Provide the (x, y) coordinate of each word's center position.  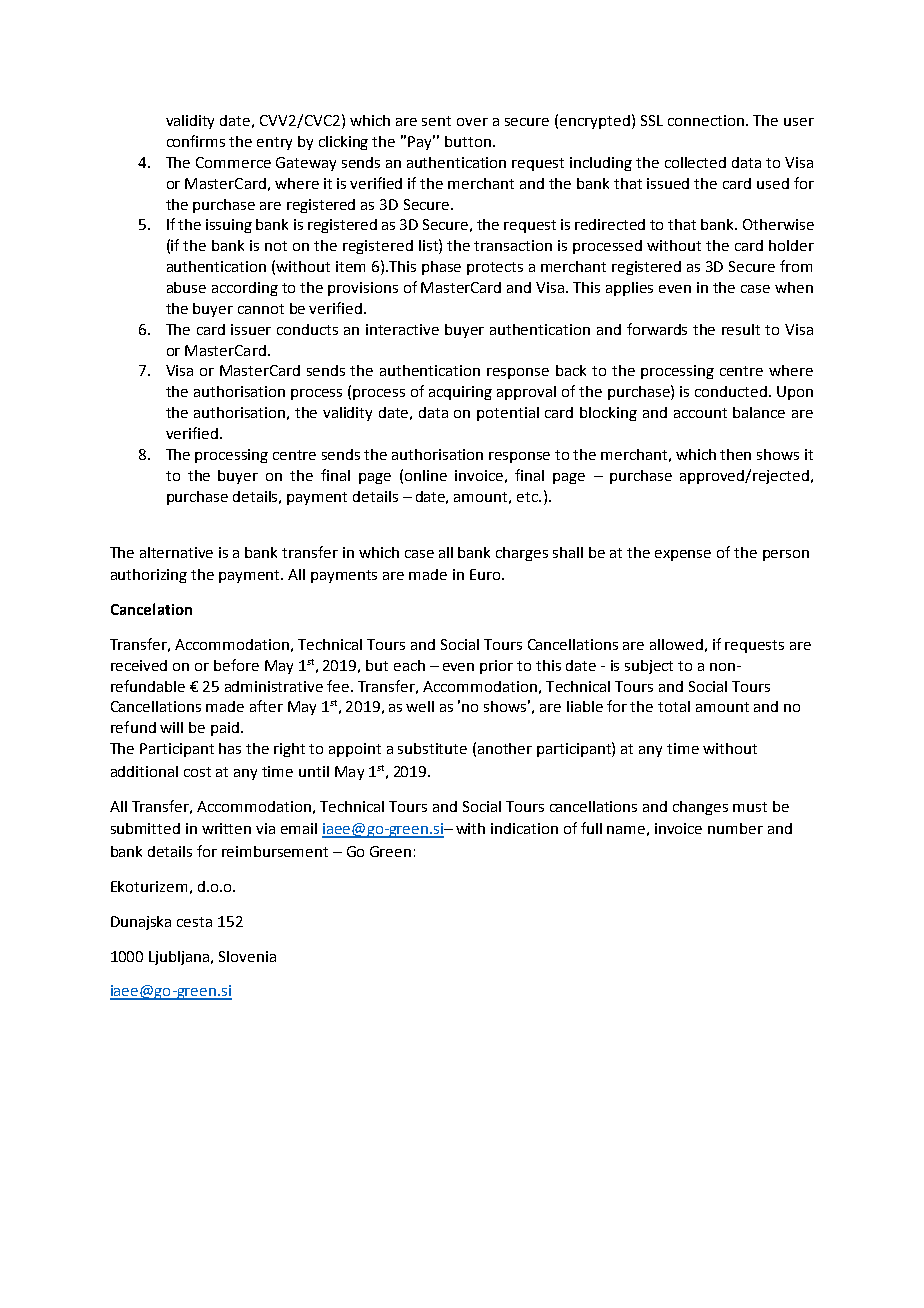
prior (496, 667)
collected (695, 162)
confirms (196, 141)
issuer (251, 329)
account (700, 413)
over (472, 122)
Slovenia (247, 956)
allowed (676, 644)
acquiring (460, 393)
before (236, 665)
